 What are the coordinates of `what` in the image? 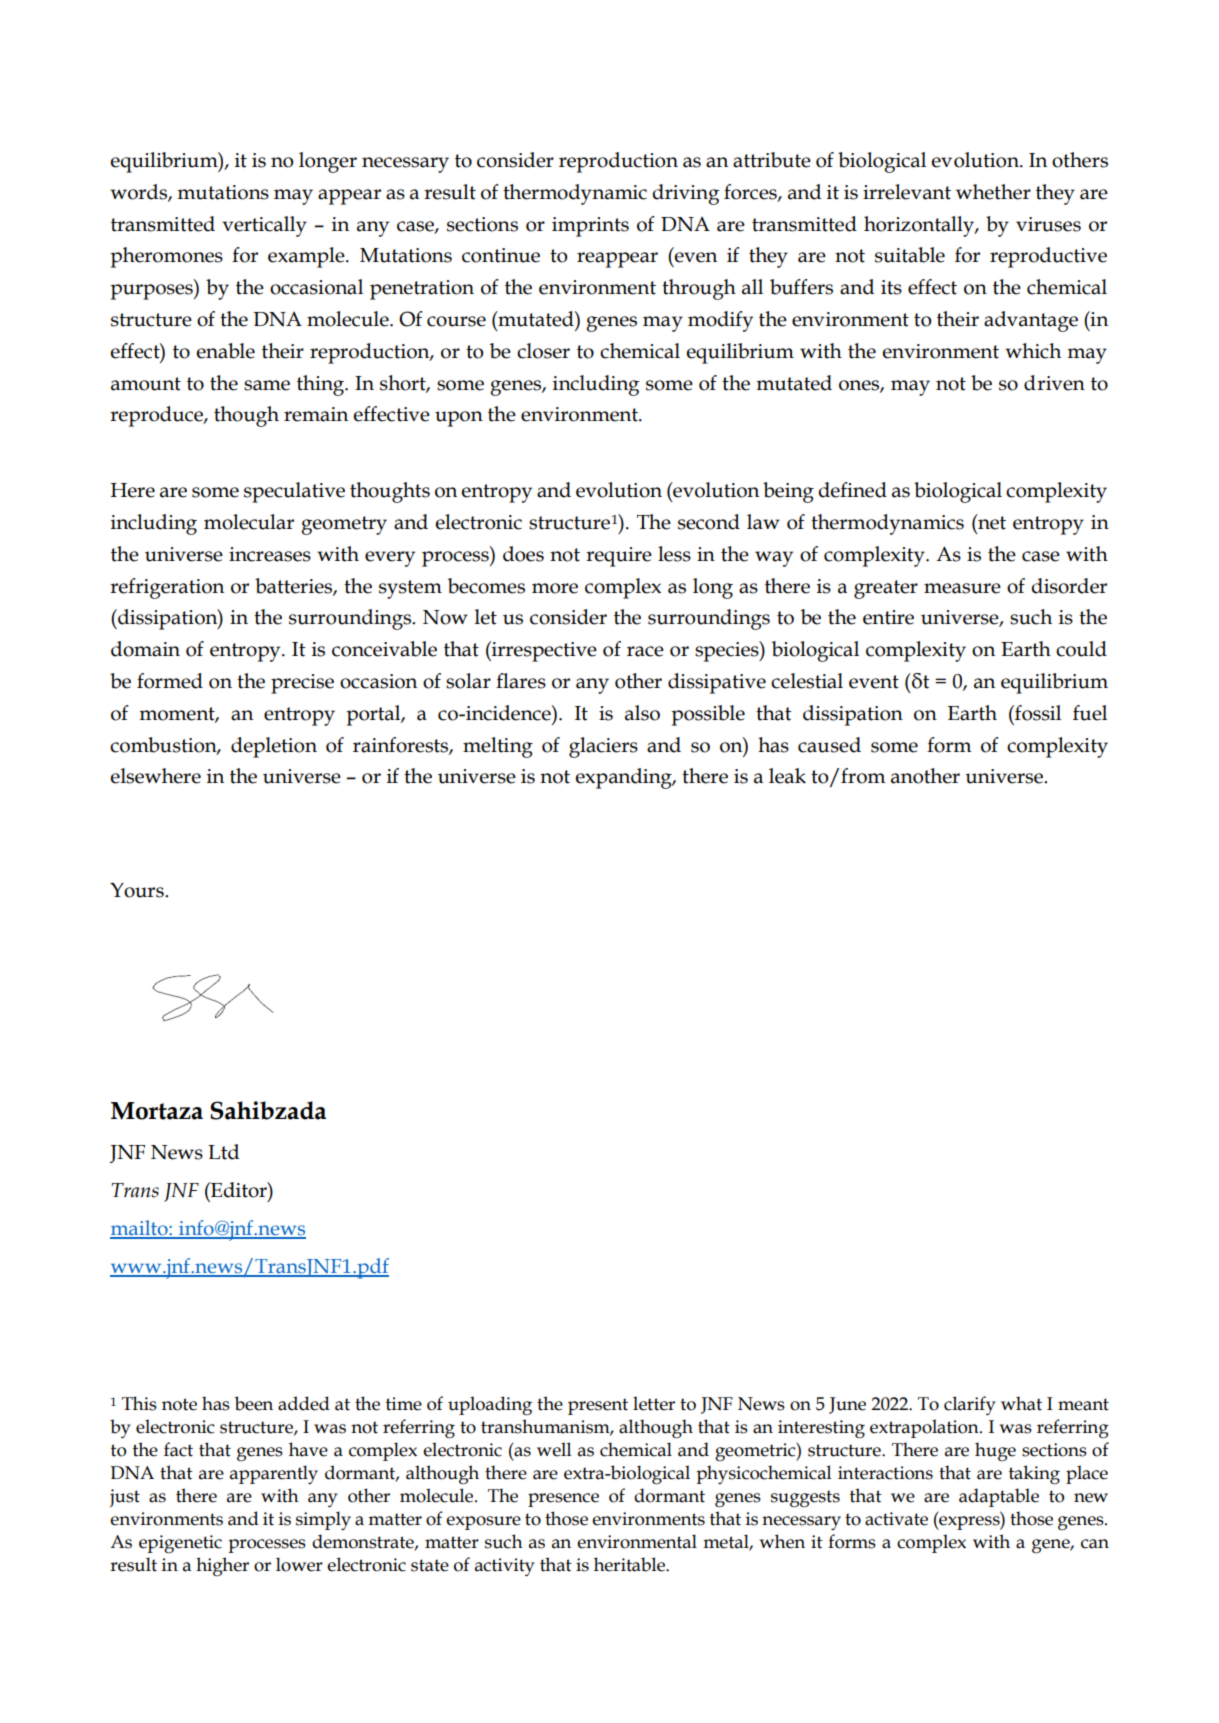 It's located at (1021, 1403).
